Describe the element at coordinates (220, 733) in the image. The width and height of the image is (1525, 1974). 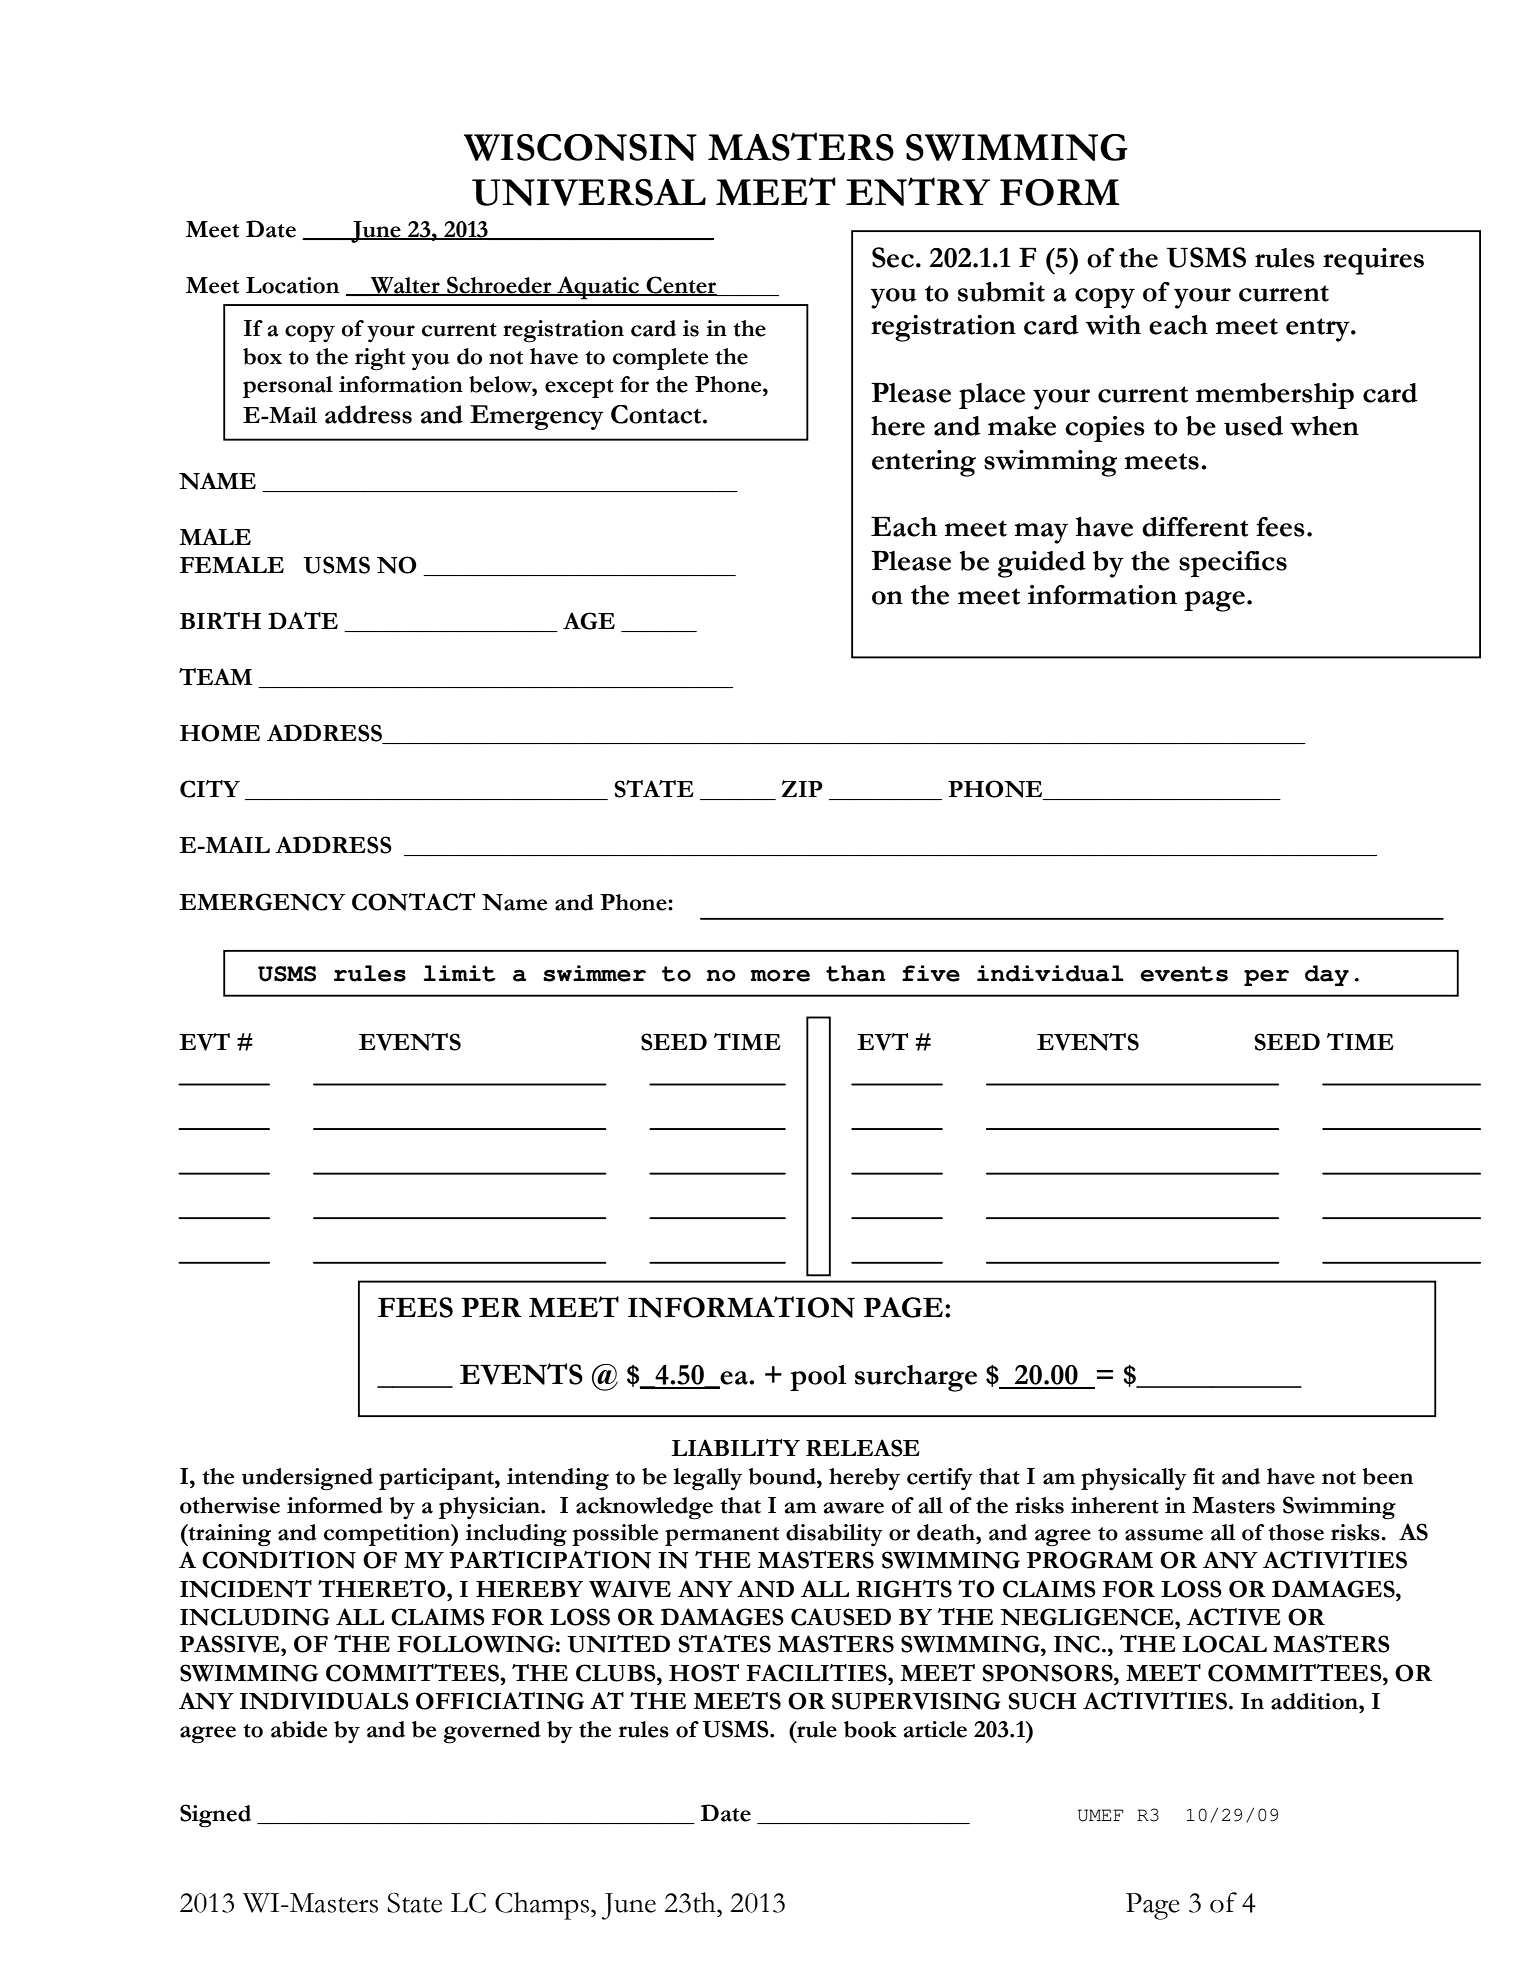
I see `HOME` at that location.
